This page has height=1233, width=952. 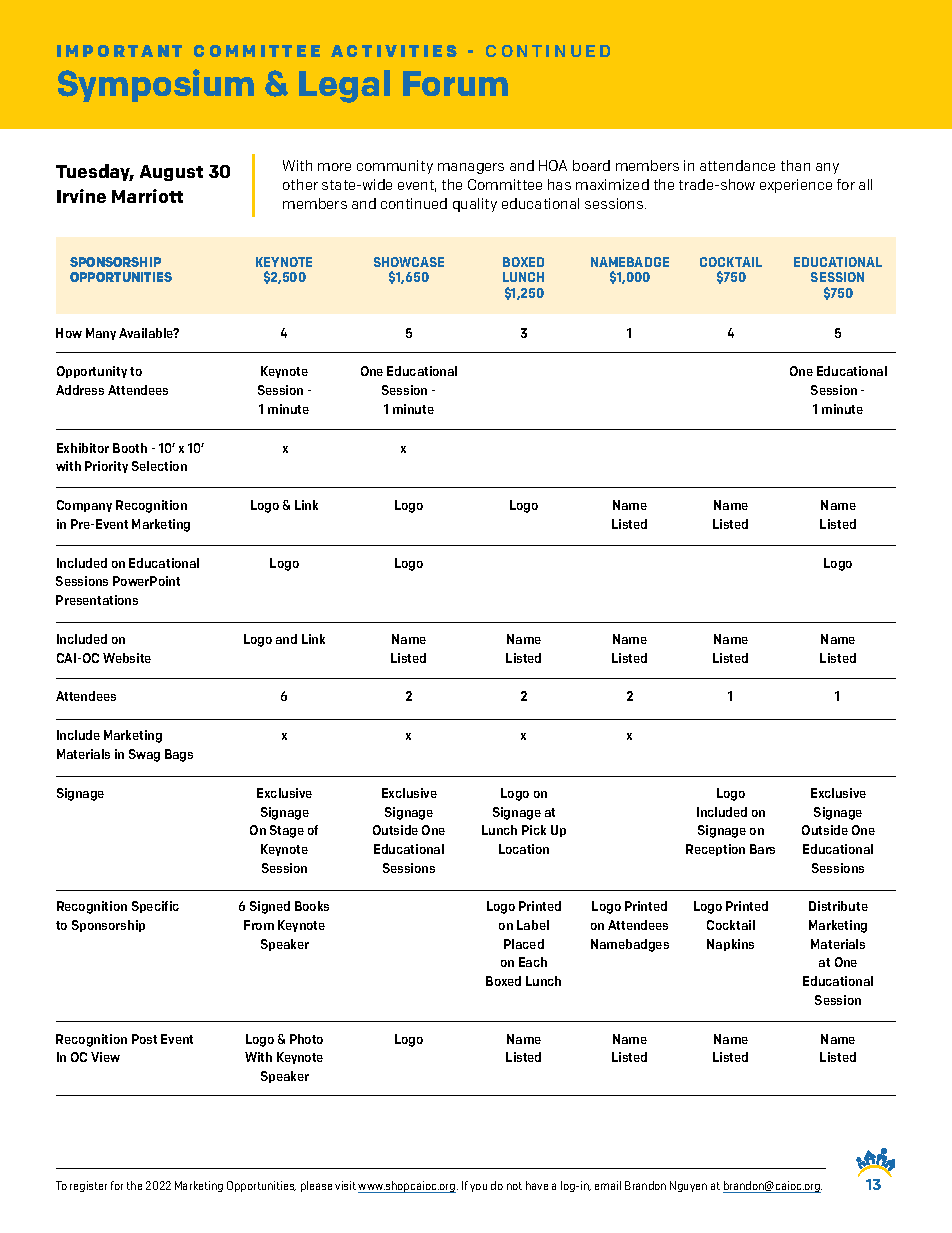 I want to click on Bars, so click(x=762, y=849).
